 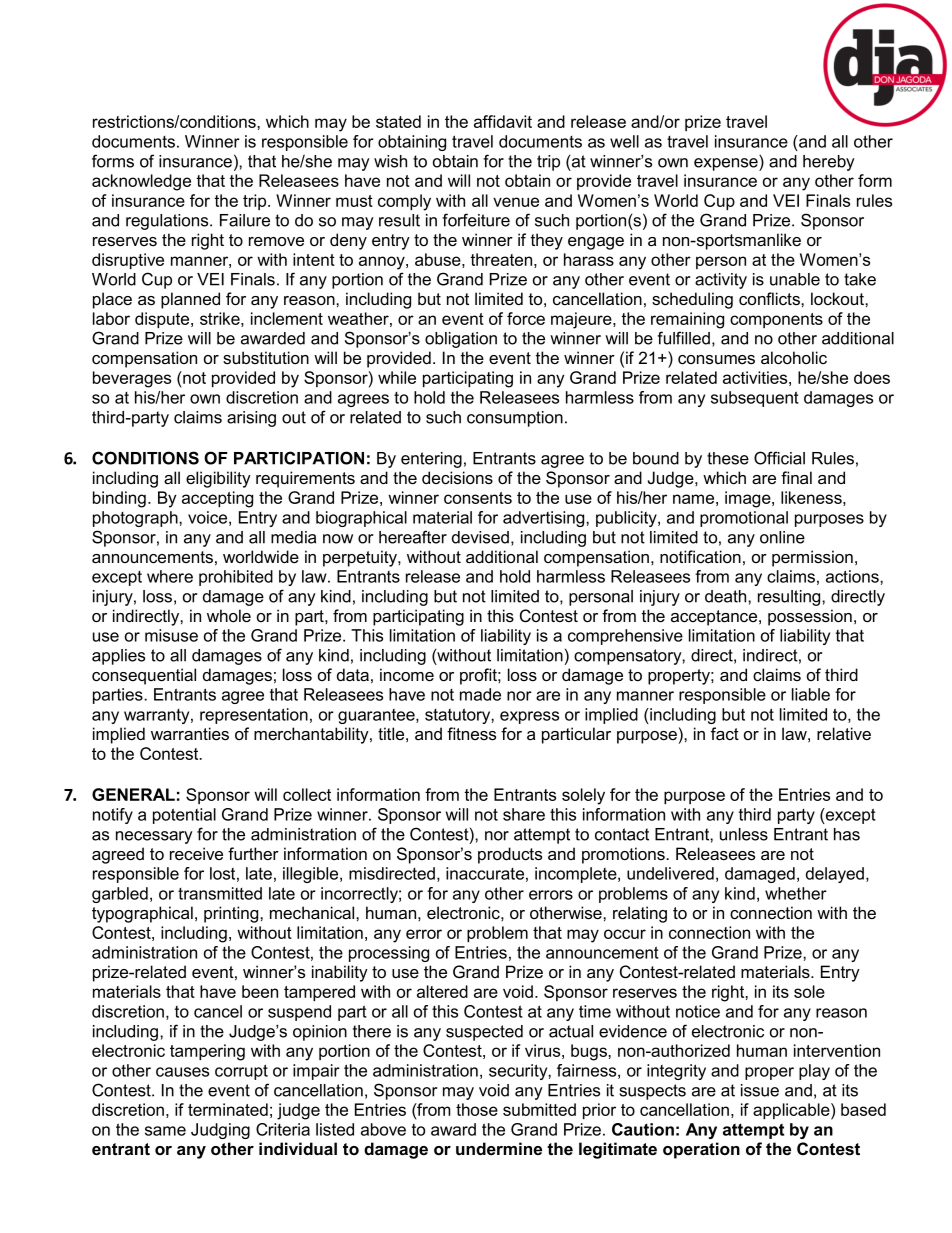 What do you see at coordinates (503, 121) in the screenshot?
I see `affidavit` at bounding box center [503, 121].
